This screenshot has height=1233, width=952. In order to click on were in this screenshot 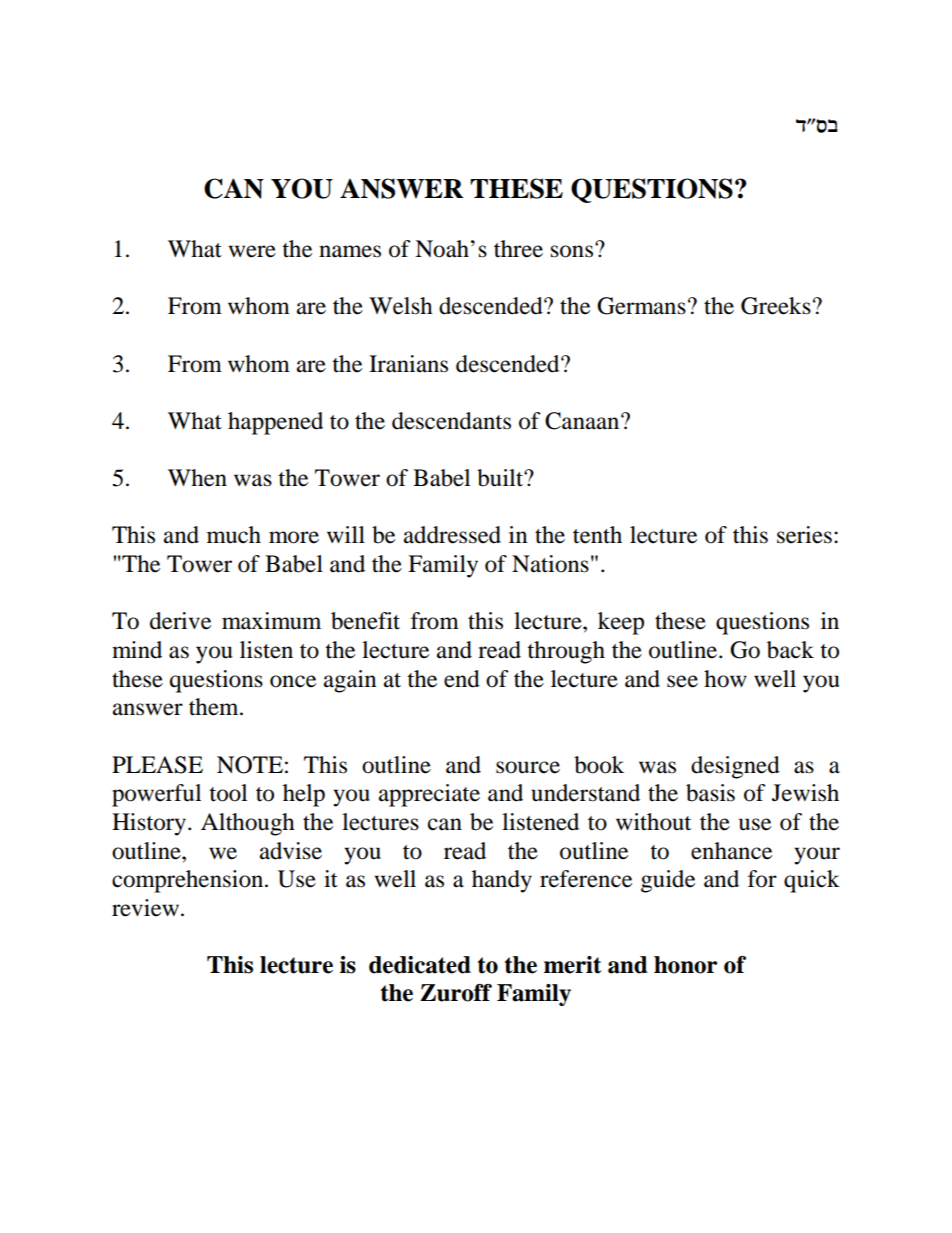, I will do `click(252, 251)`.
